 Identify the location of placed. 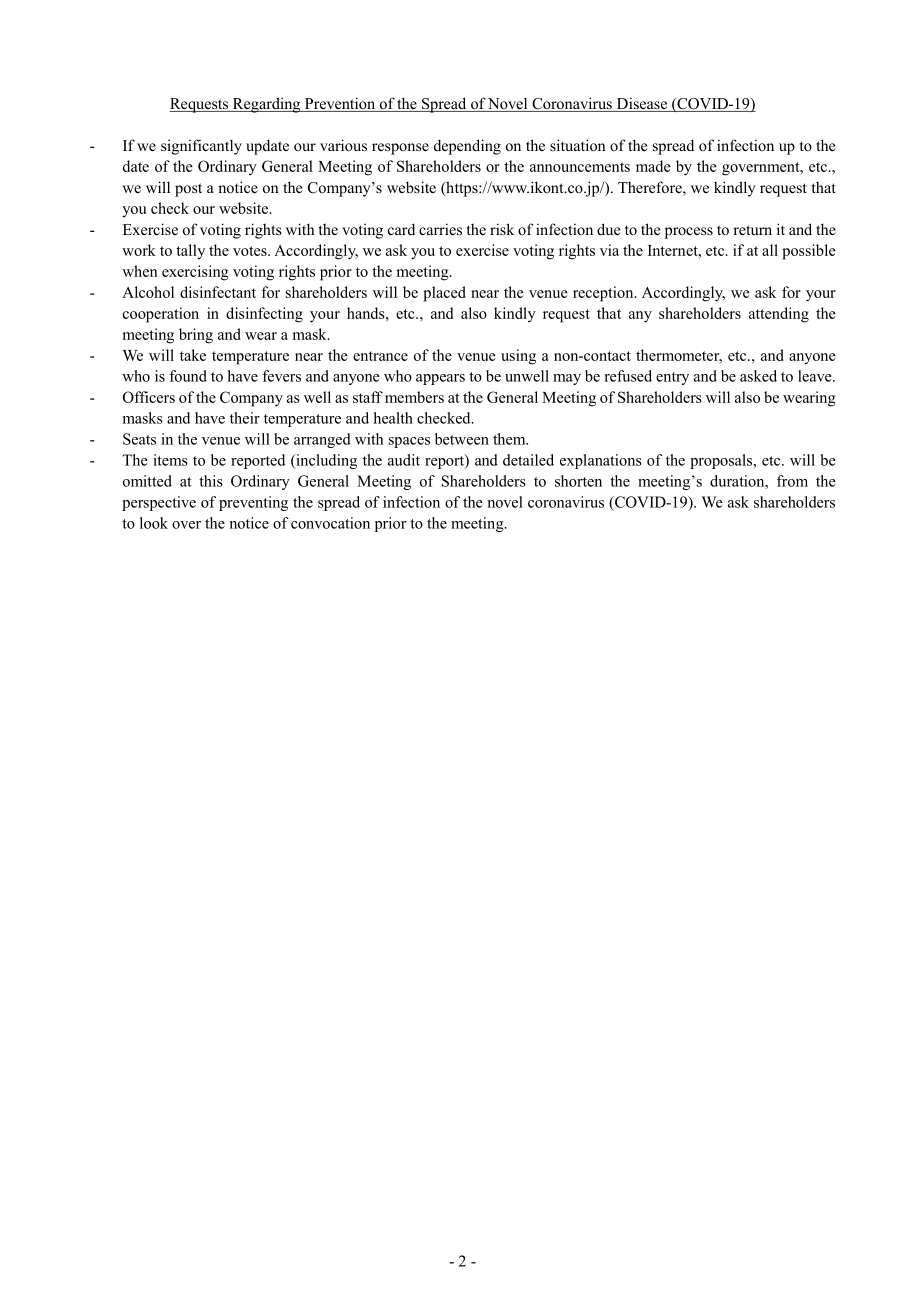
(444, 294).
